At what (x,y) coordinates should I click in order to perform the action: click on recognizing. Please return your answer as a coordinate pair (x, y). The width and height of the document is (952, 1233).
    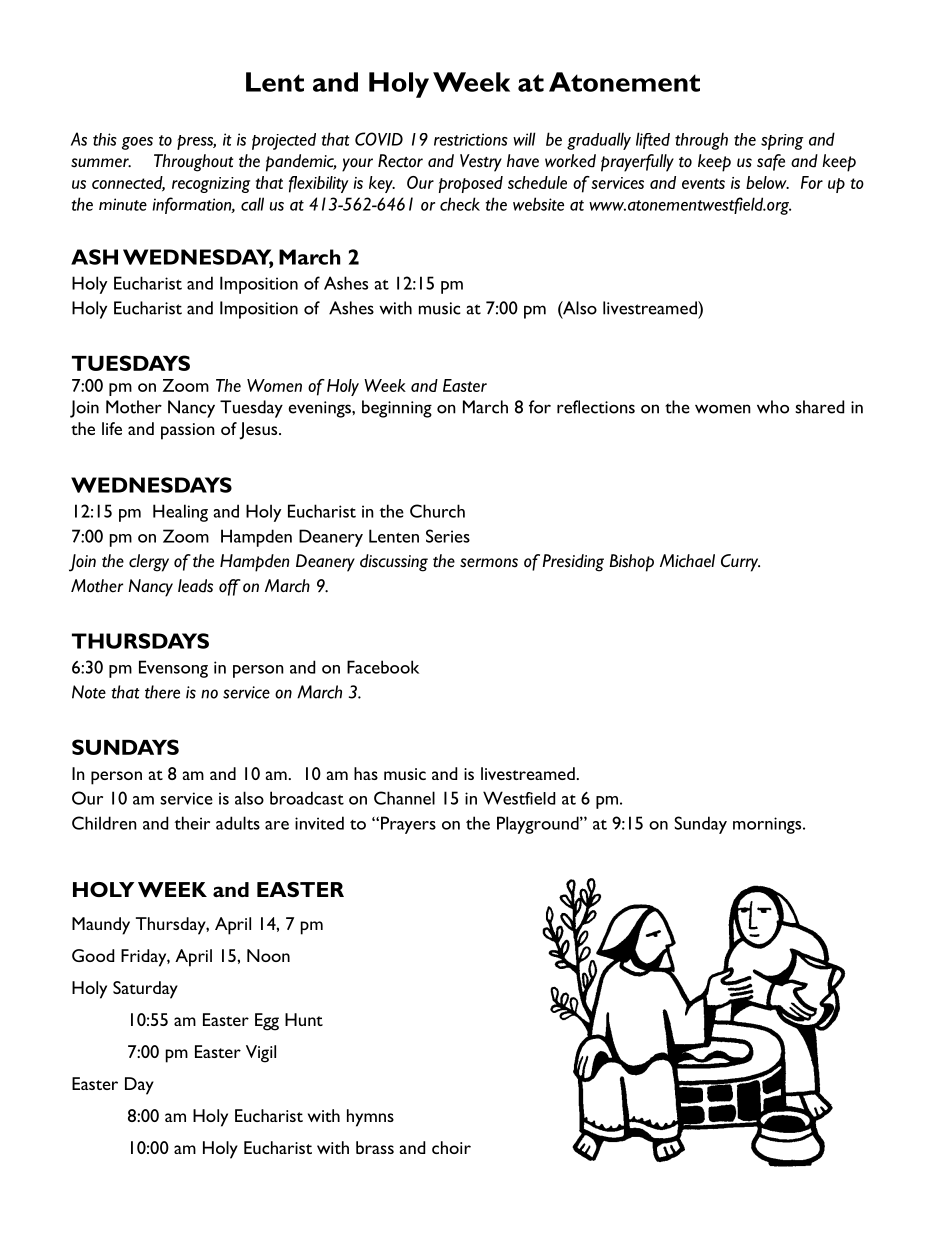
    Looking at the image, I should click on (211, 185).
